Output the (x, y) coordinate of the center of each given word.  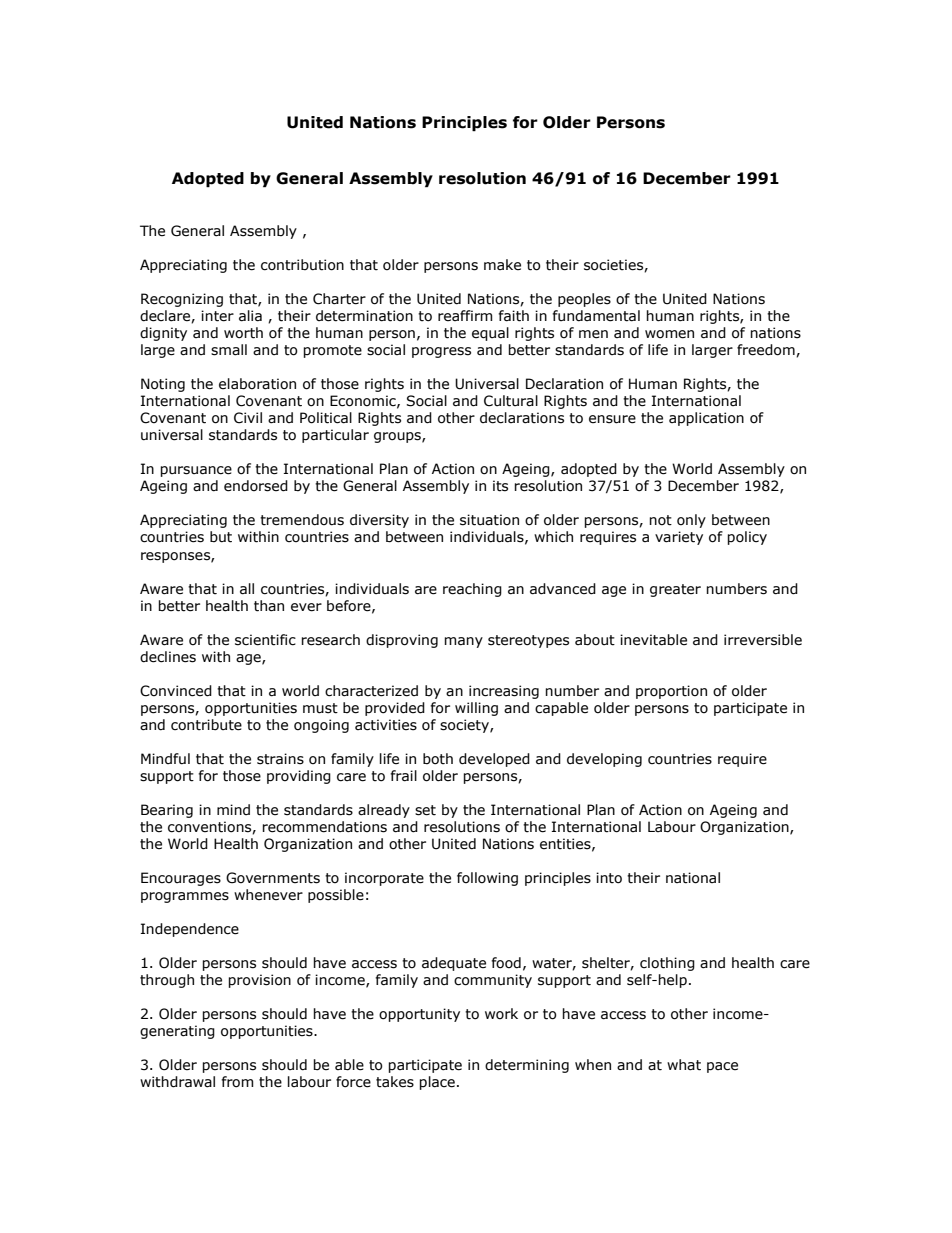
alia (250, 316)
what (684, 1065)
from (237, 1082)
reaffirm (465, 316)
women (669, 334)
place (437, 1083)
